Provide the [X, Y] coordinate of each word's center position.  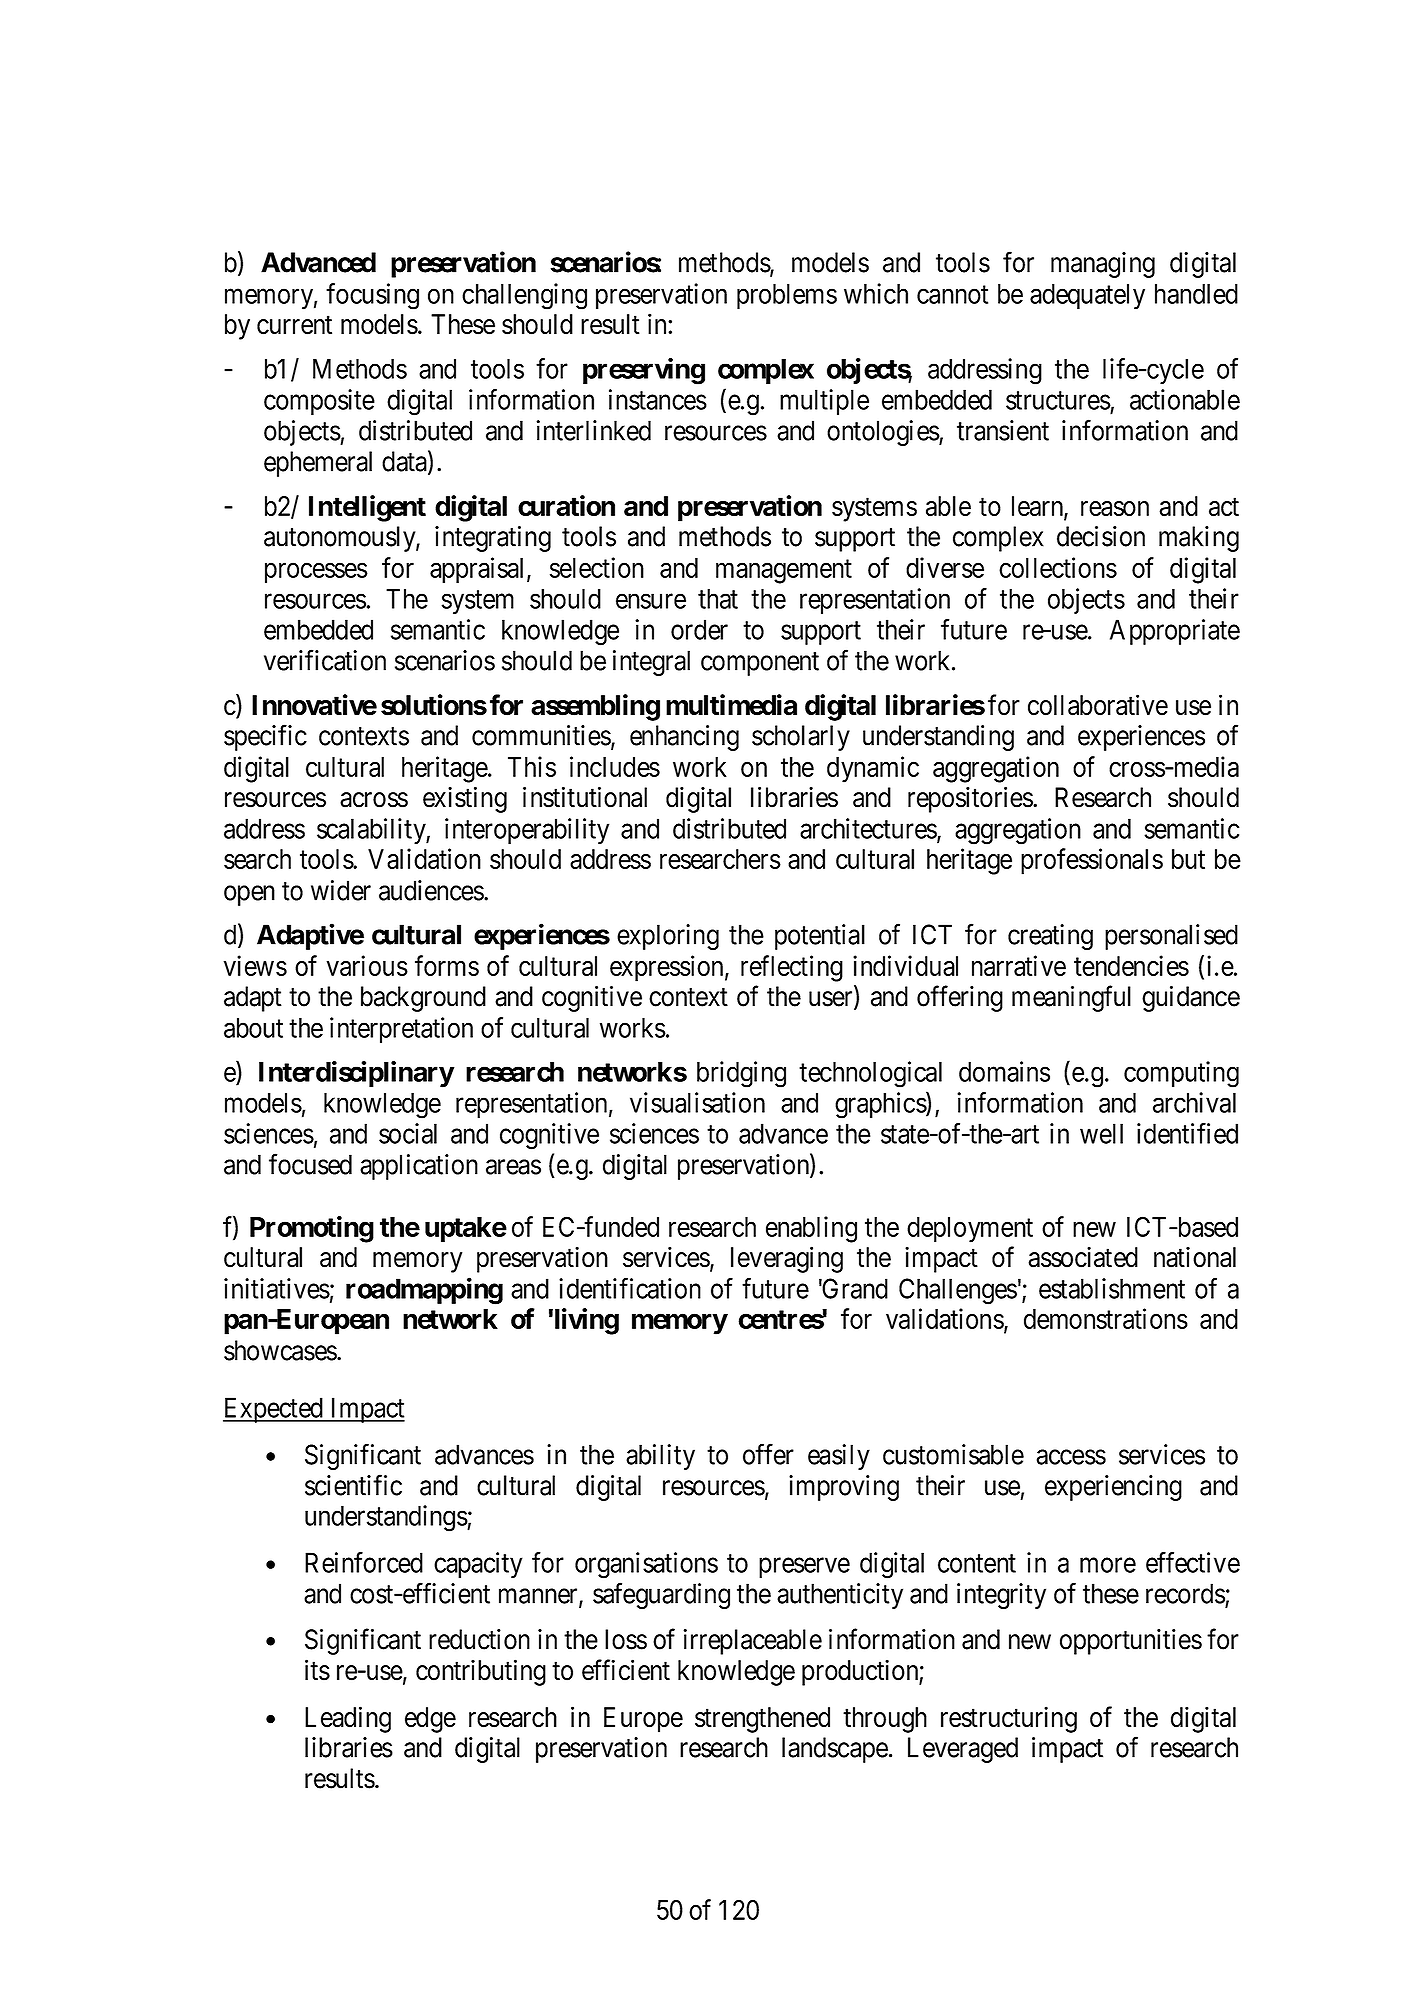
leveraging [787, 1259]
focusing [372, 296]
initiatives [277, 1288]
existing [465, 799]
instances [658, 399]
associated [1083, 1257]
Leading [348, 1719]
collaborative [1098, 705]
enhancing [684, 738]
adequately [1087, 297]
